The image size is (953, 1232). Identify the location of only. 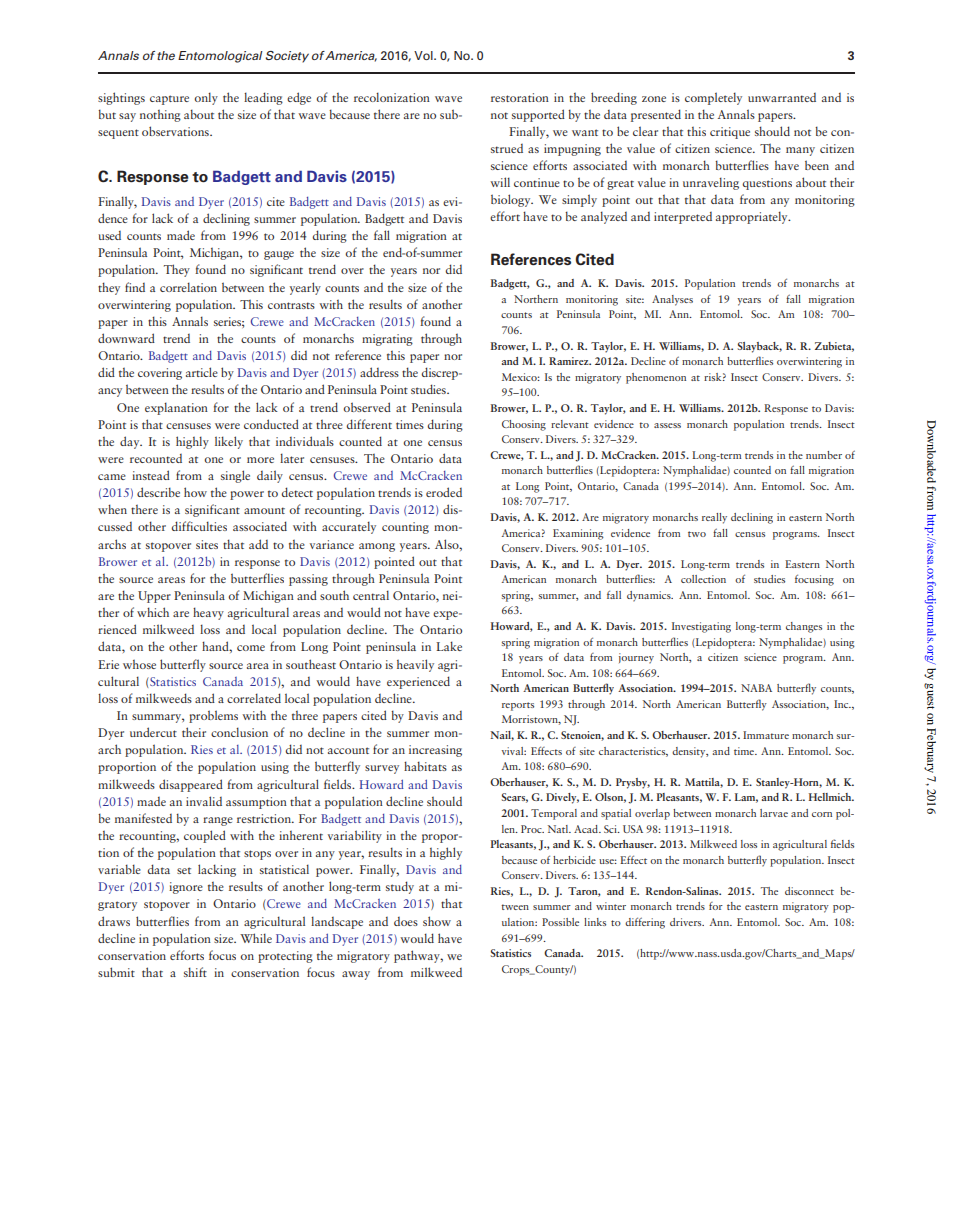
(206, 98).
